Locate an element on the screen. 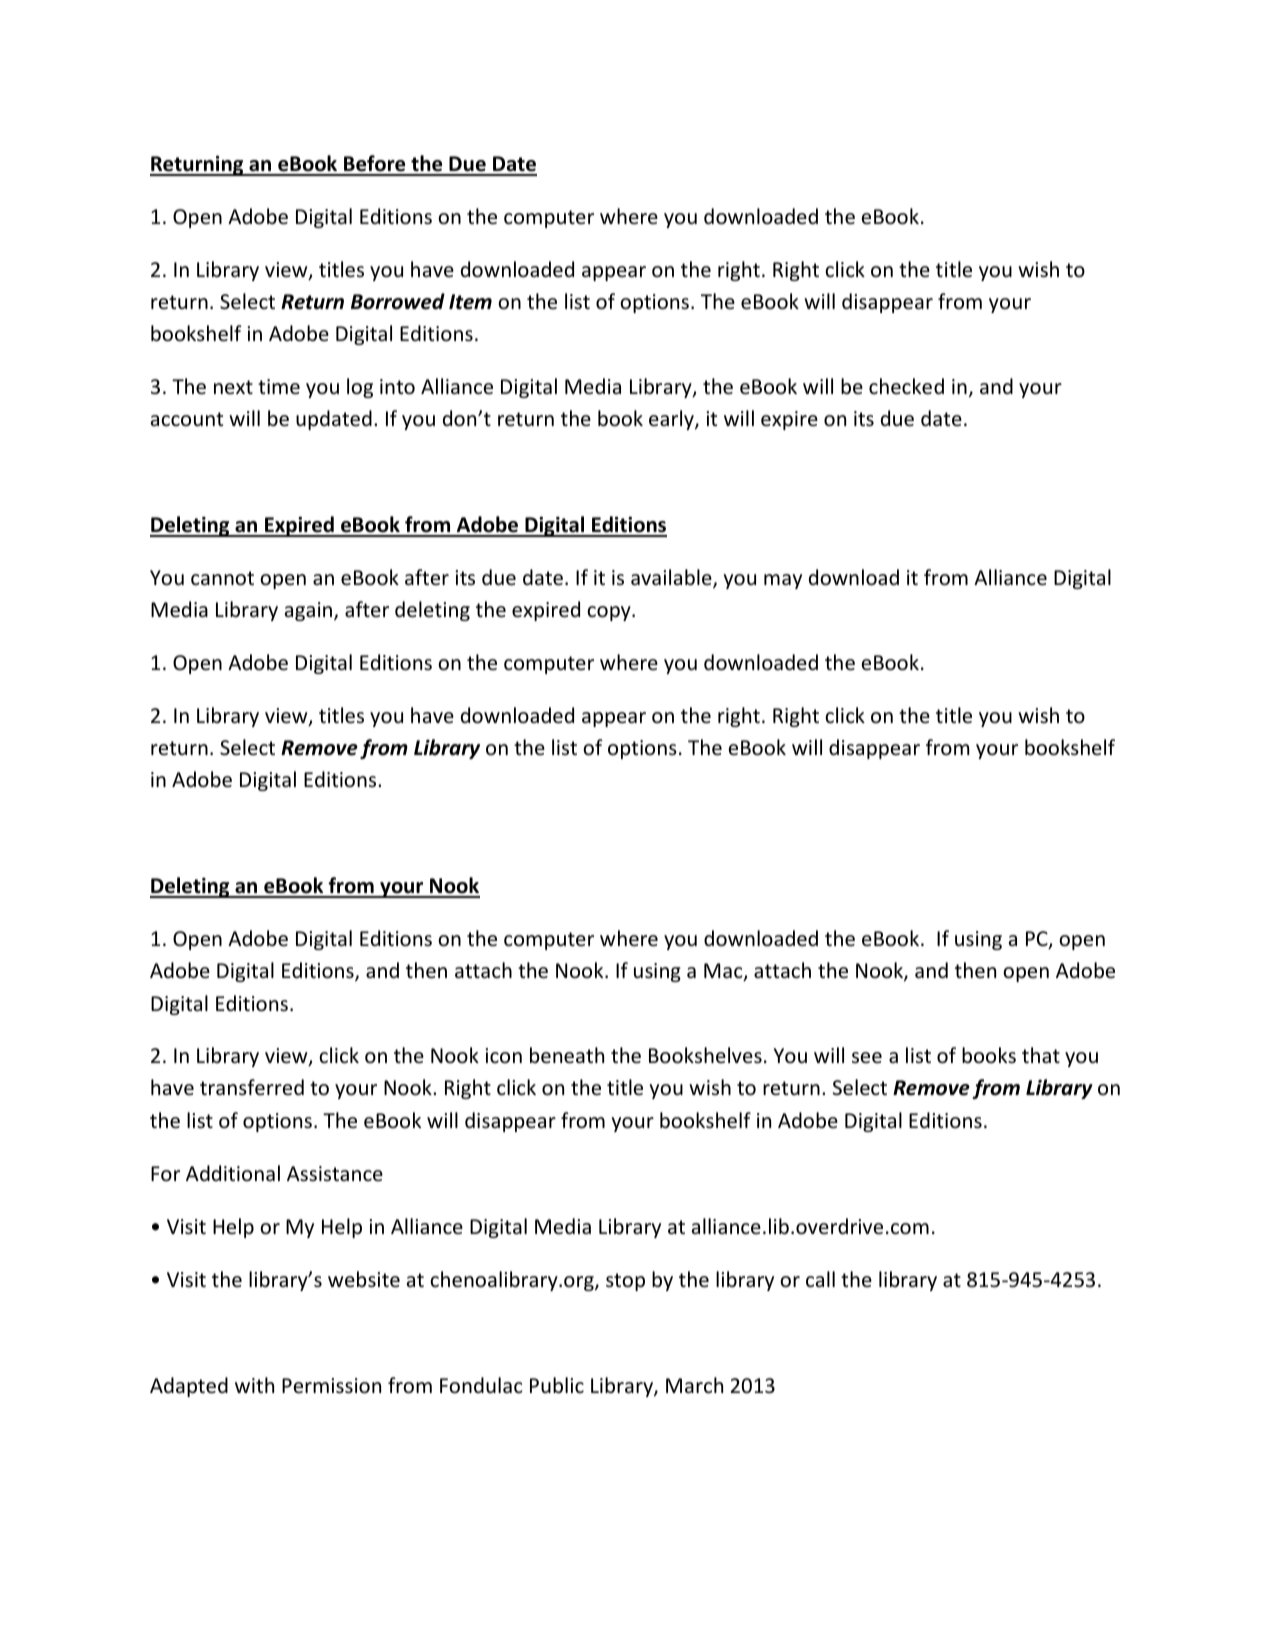 This screenshot has height=1648, width=1273. checked is located at coordinates (906, 386).
